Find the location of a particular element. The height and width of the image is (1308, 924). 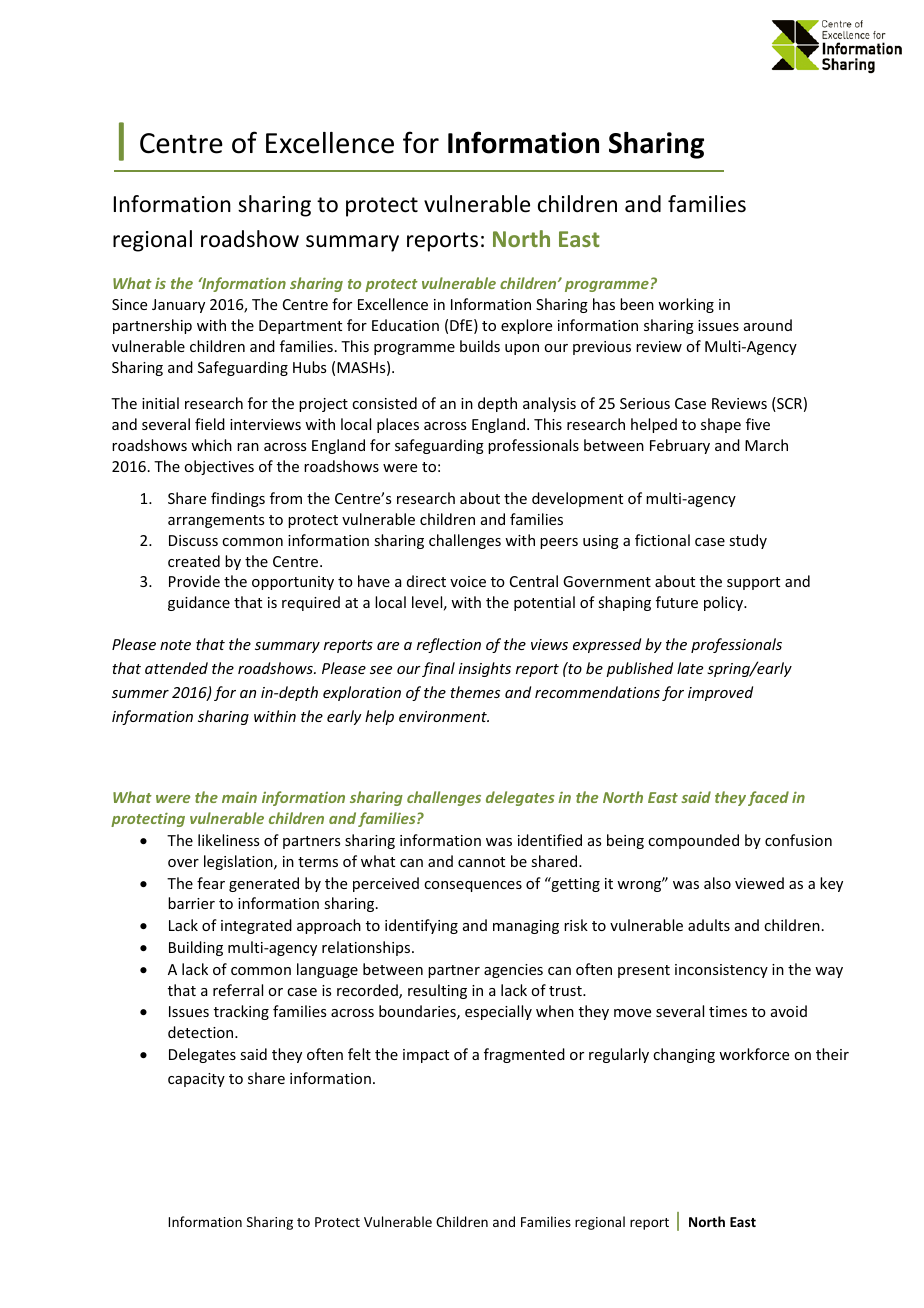

development is located at coordinates (577, 499).
